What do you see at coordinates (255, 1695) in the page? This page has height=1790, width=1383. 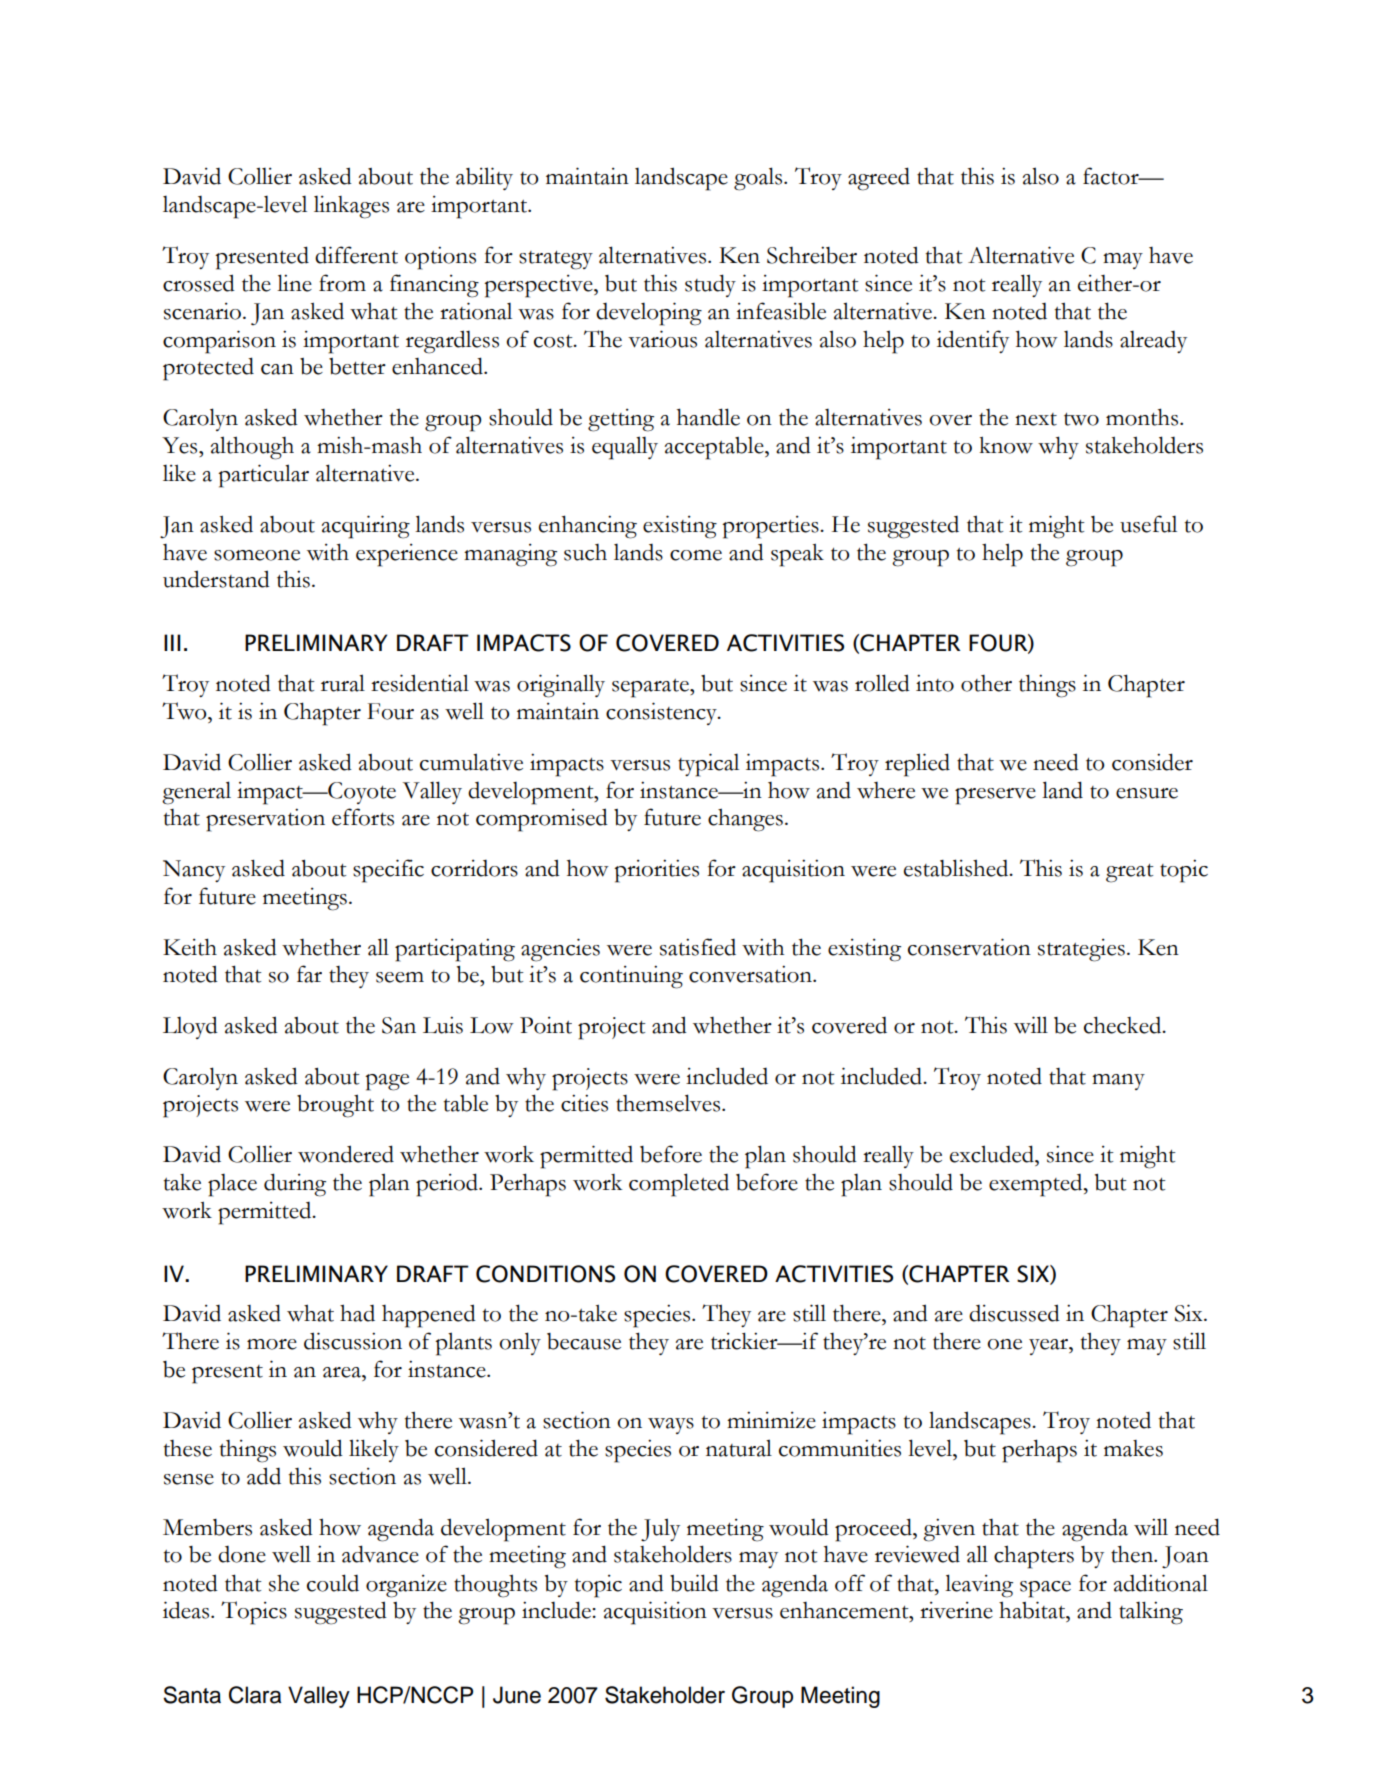 I see `Clara` at bounding box center [255, 1695].
